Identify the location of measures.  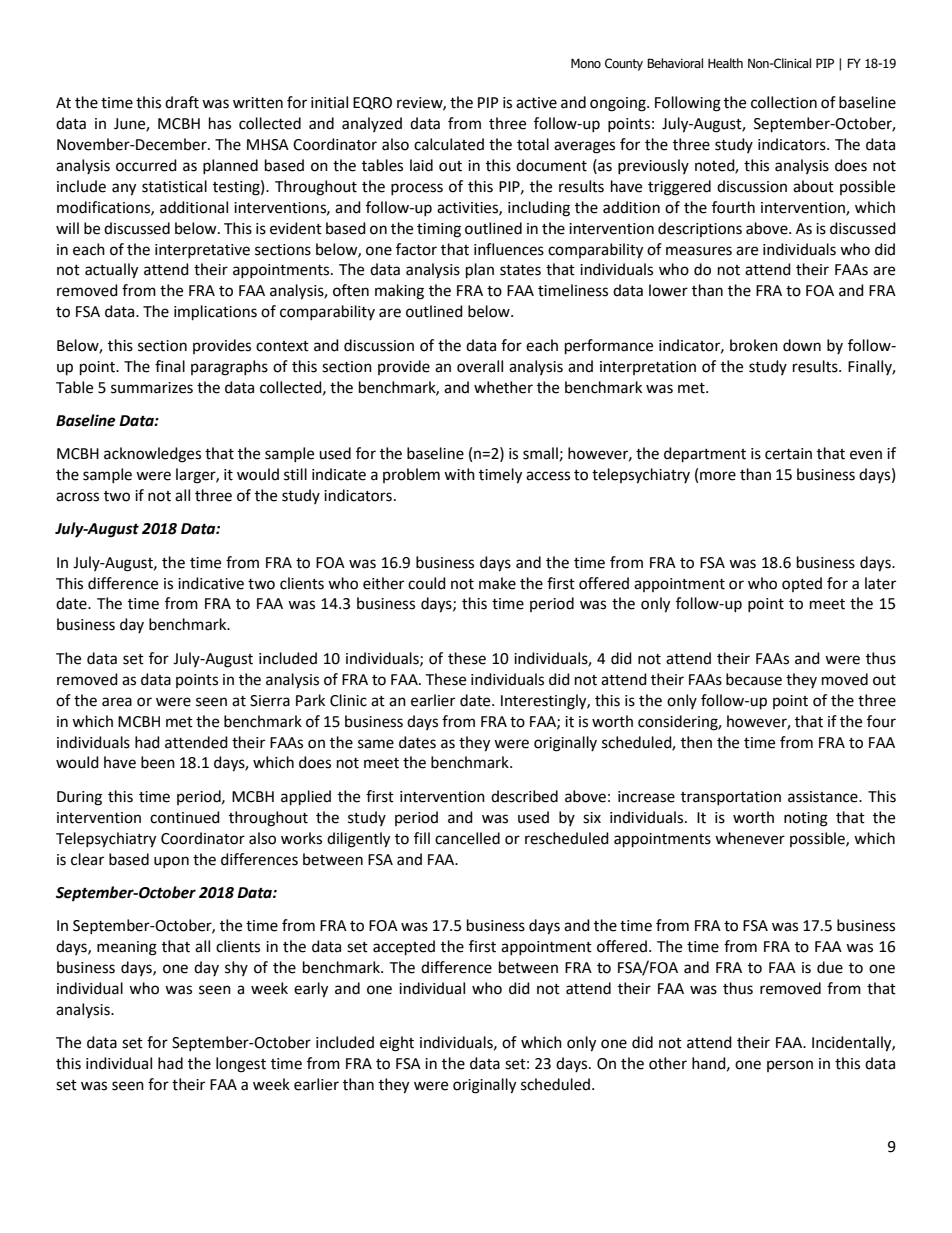
(699, 251).
